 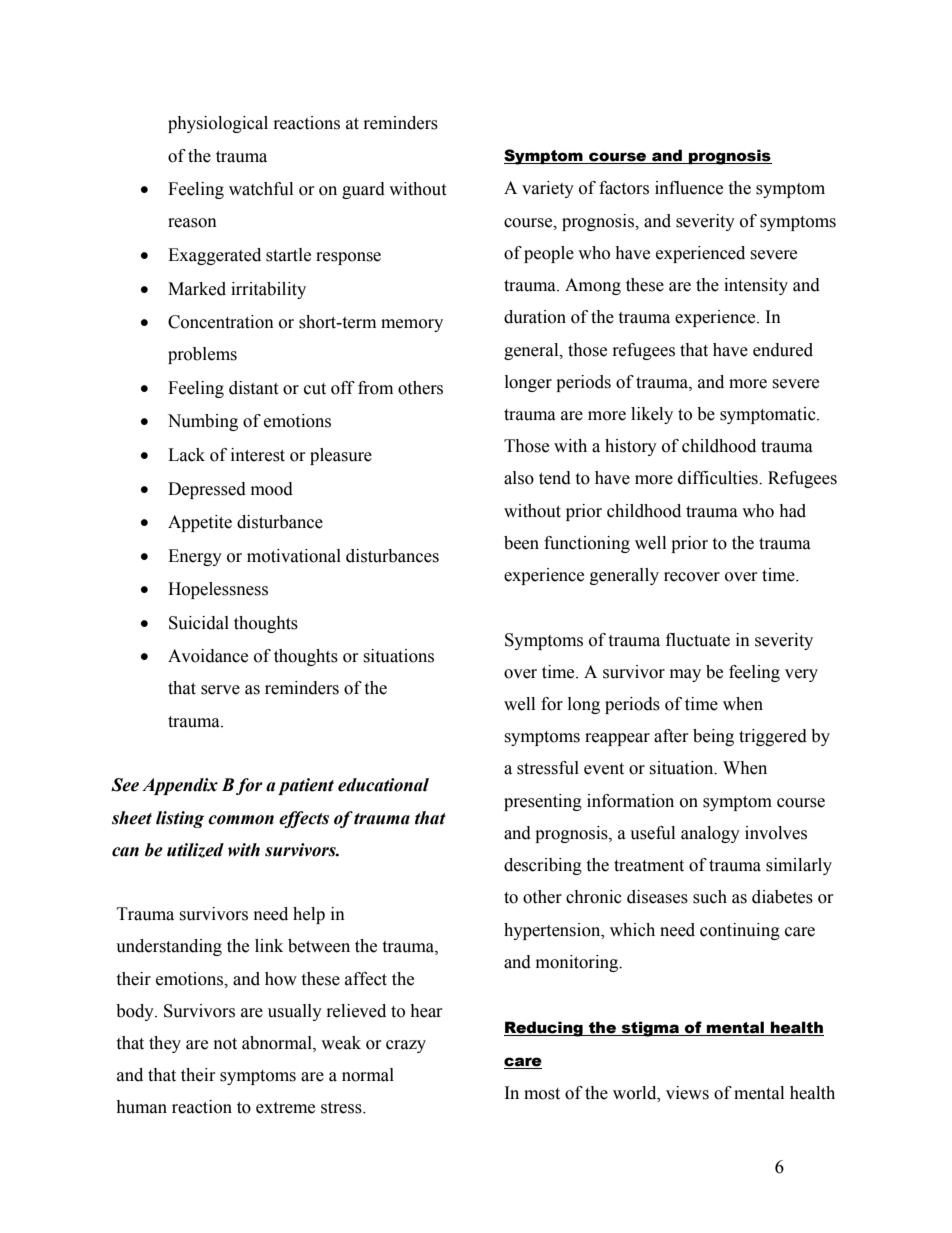 What do you see at coordinates (689, 188) in the screenshot?
I see `influence` at bounding box center [689, 188].
